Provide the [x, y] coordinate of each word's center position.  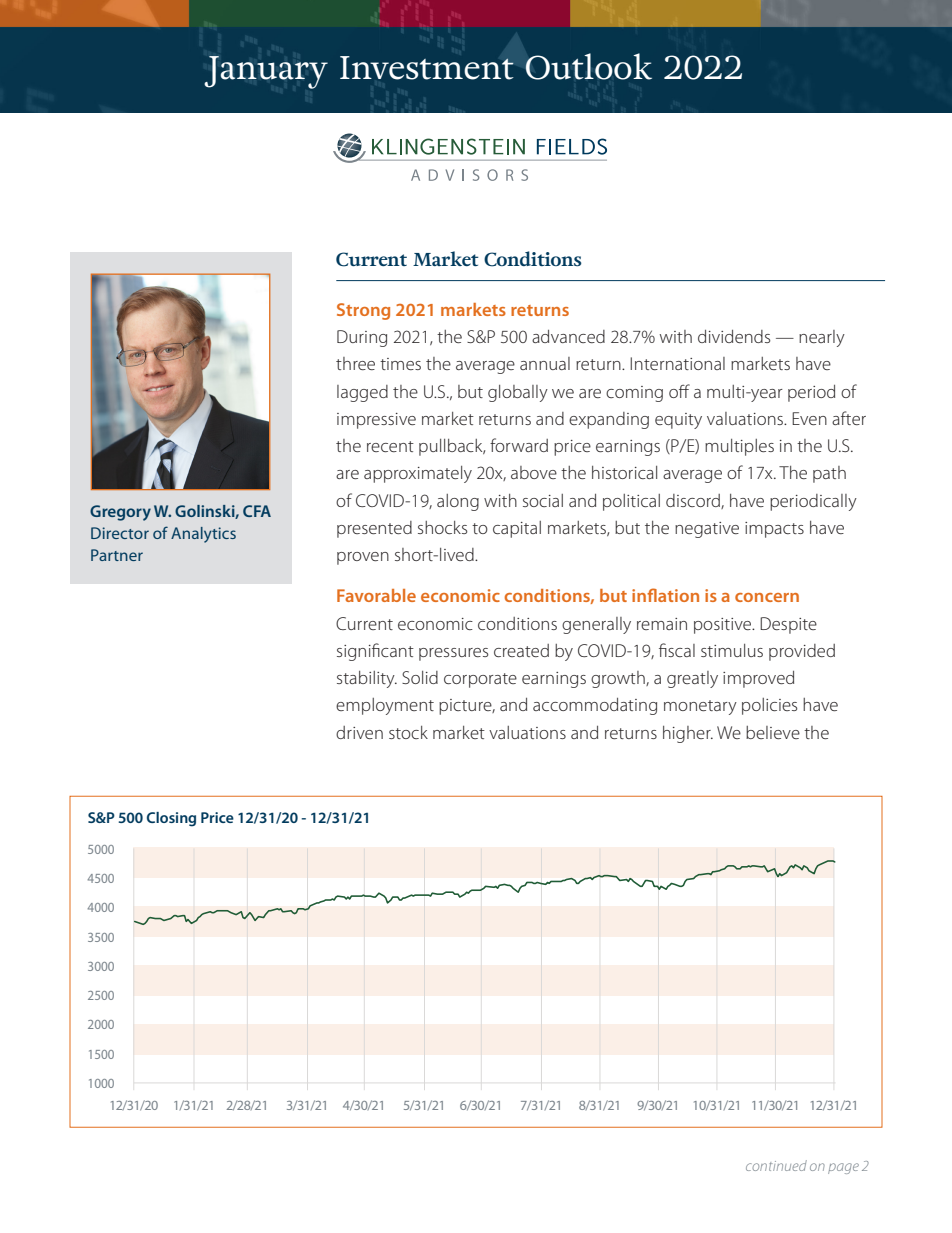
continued [776, 1165]
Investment [427, 68]
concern [767, 597]
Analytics [203, 535]
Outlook [588, 66]
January [266, 72]
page [843, 1168]
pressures [453, 654]
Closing [171, 819]
